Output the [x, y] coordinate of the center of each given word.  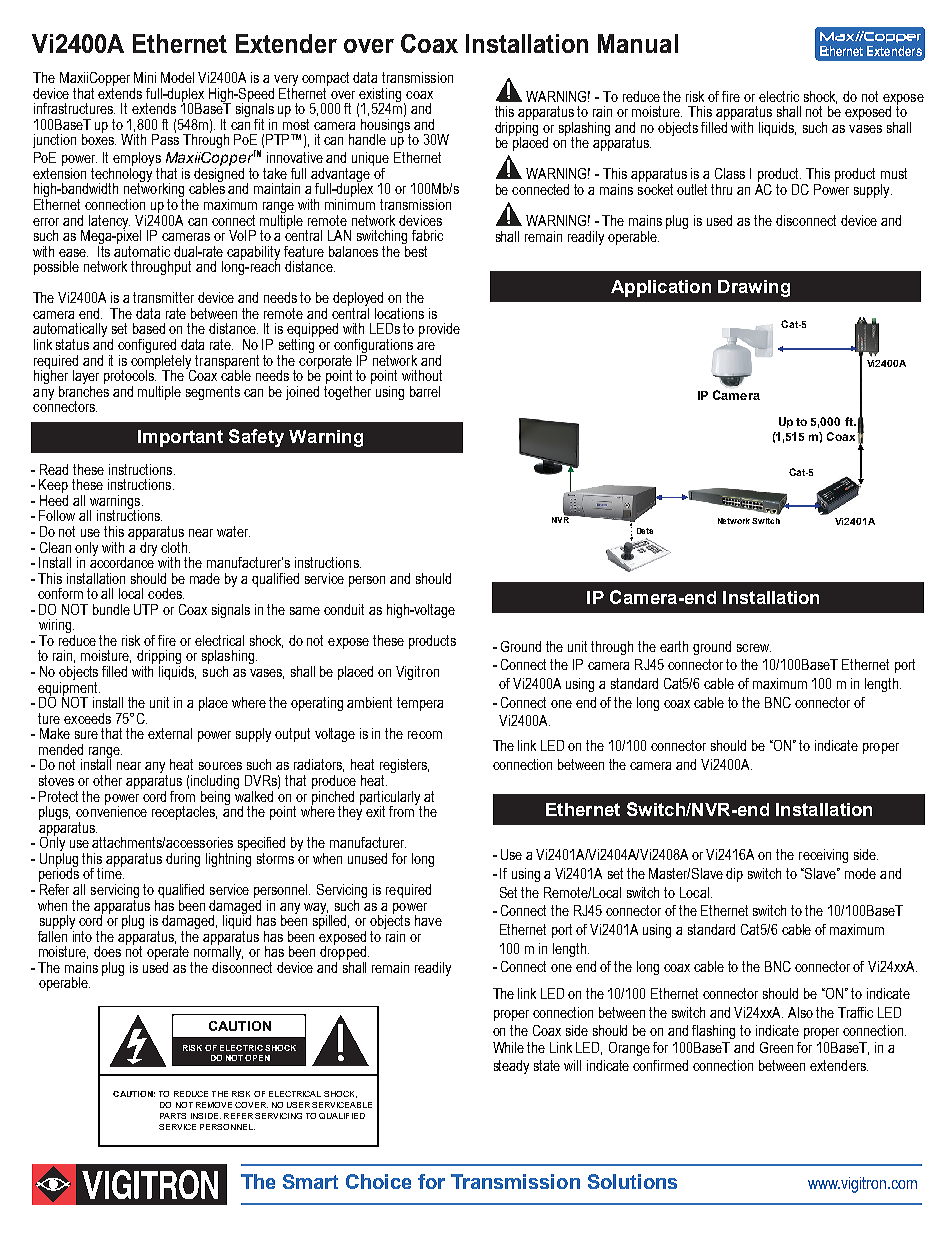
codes [166, 593]
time [110, 872]
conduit [344, 609]
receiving [823, 856]
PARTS [173, 1116]
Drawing [754, 288]
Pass [165, 138]
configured [147, 347]
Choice [378, 1181]
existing [379, 96]
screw [754, 648]
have [428, 920]
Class [730, 173]
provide [439, 330]
